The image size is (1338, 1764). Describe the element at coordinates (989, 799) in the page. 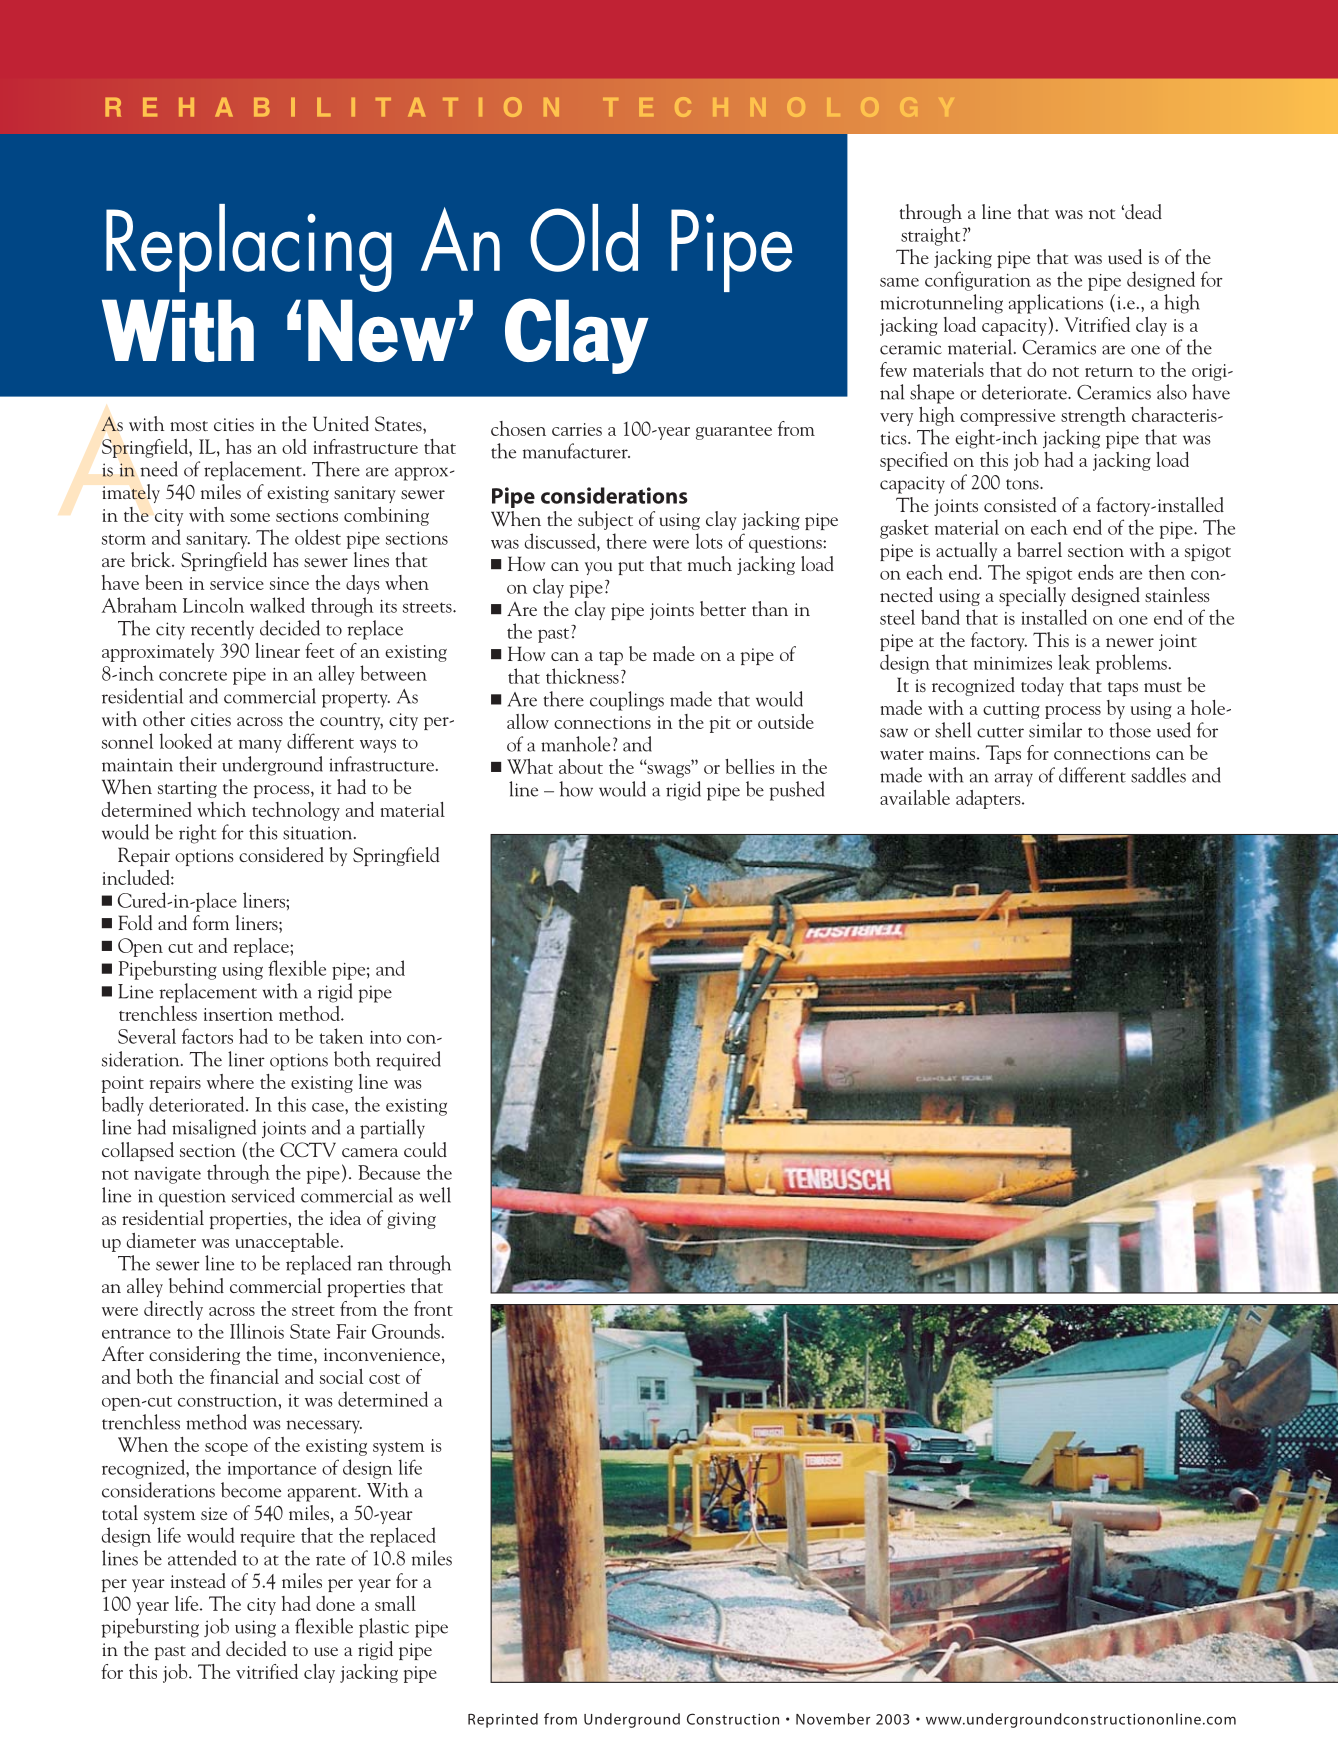

I see `adapters` at that location.
